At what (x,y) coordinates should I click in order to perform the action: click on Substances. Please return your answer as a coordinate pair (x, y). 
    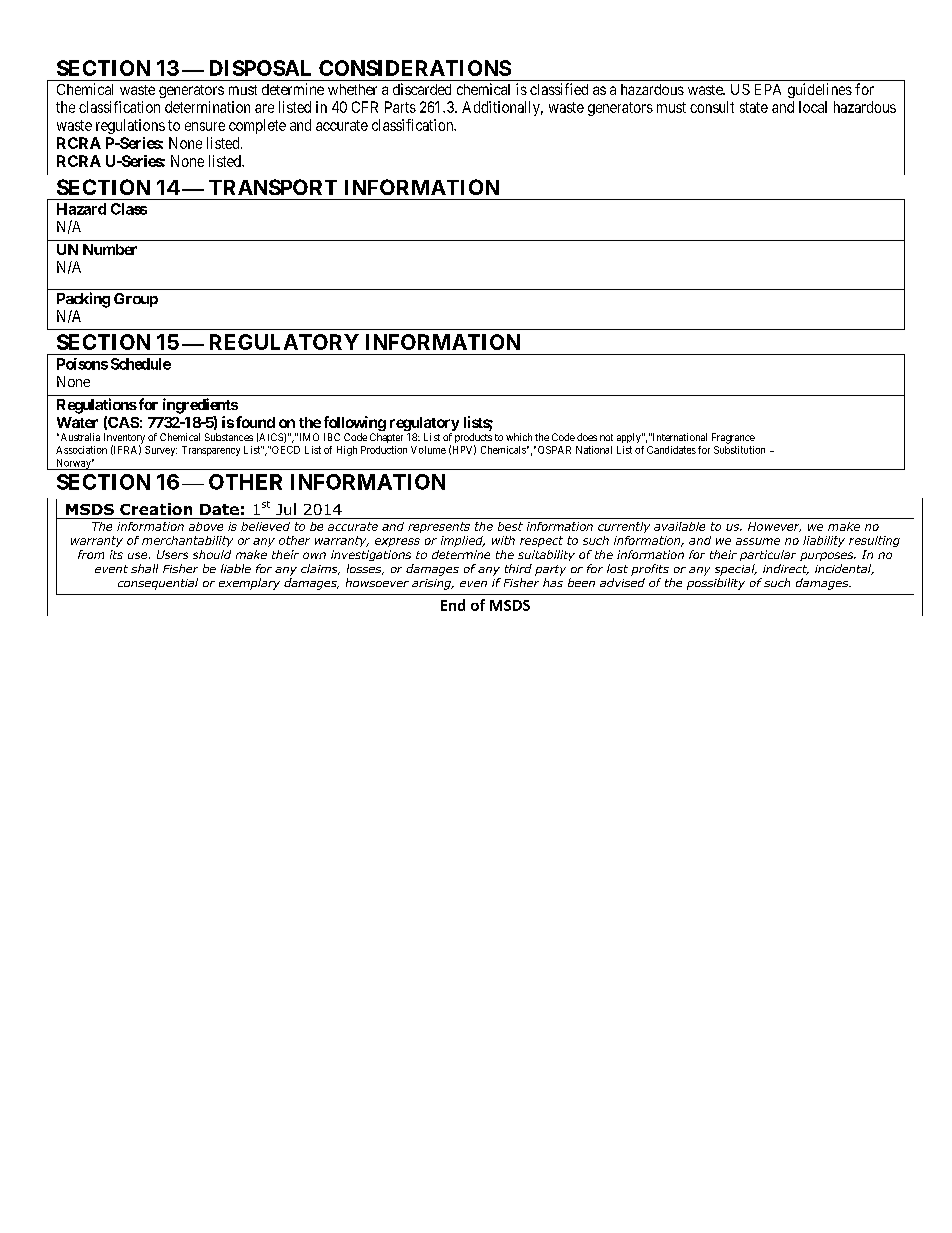
    Looking at the image, I should click on (229, 437).
